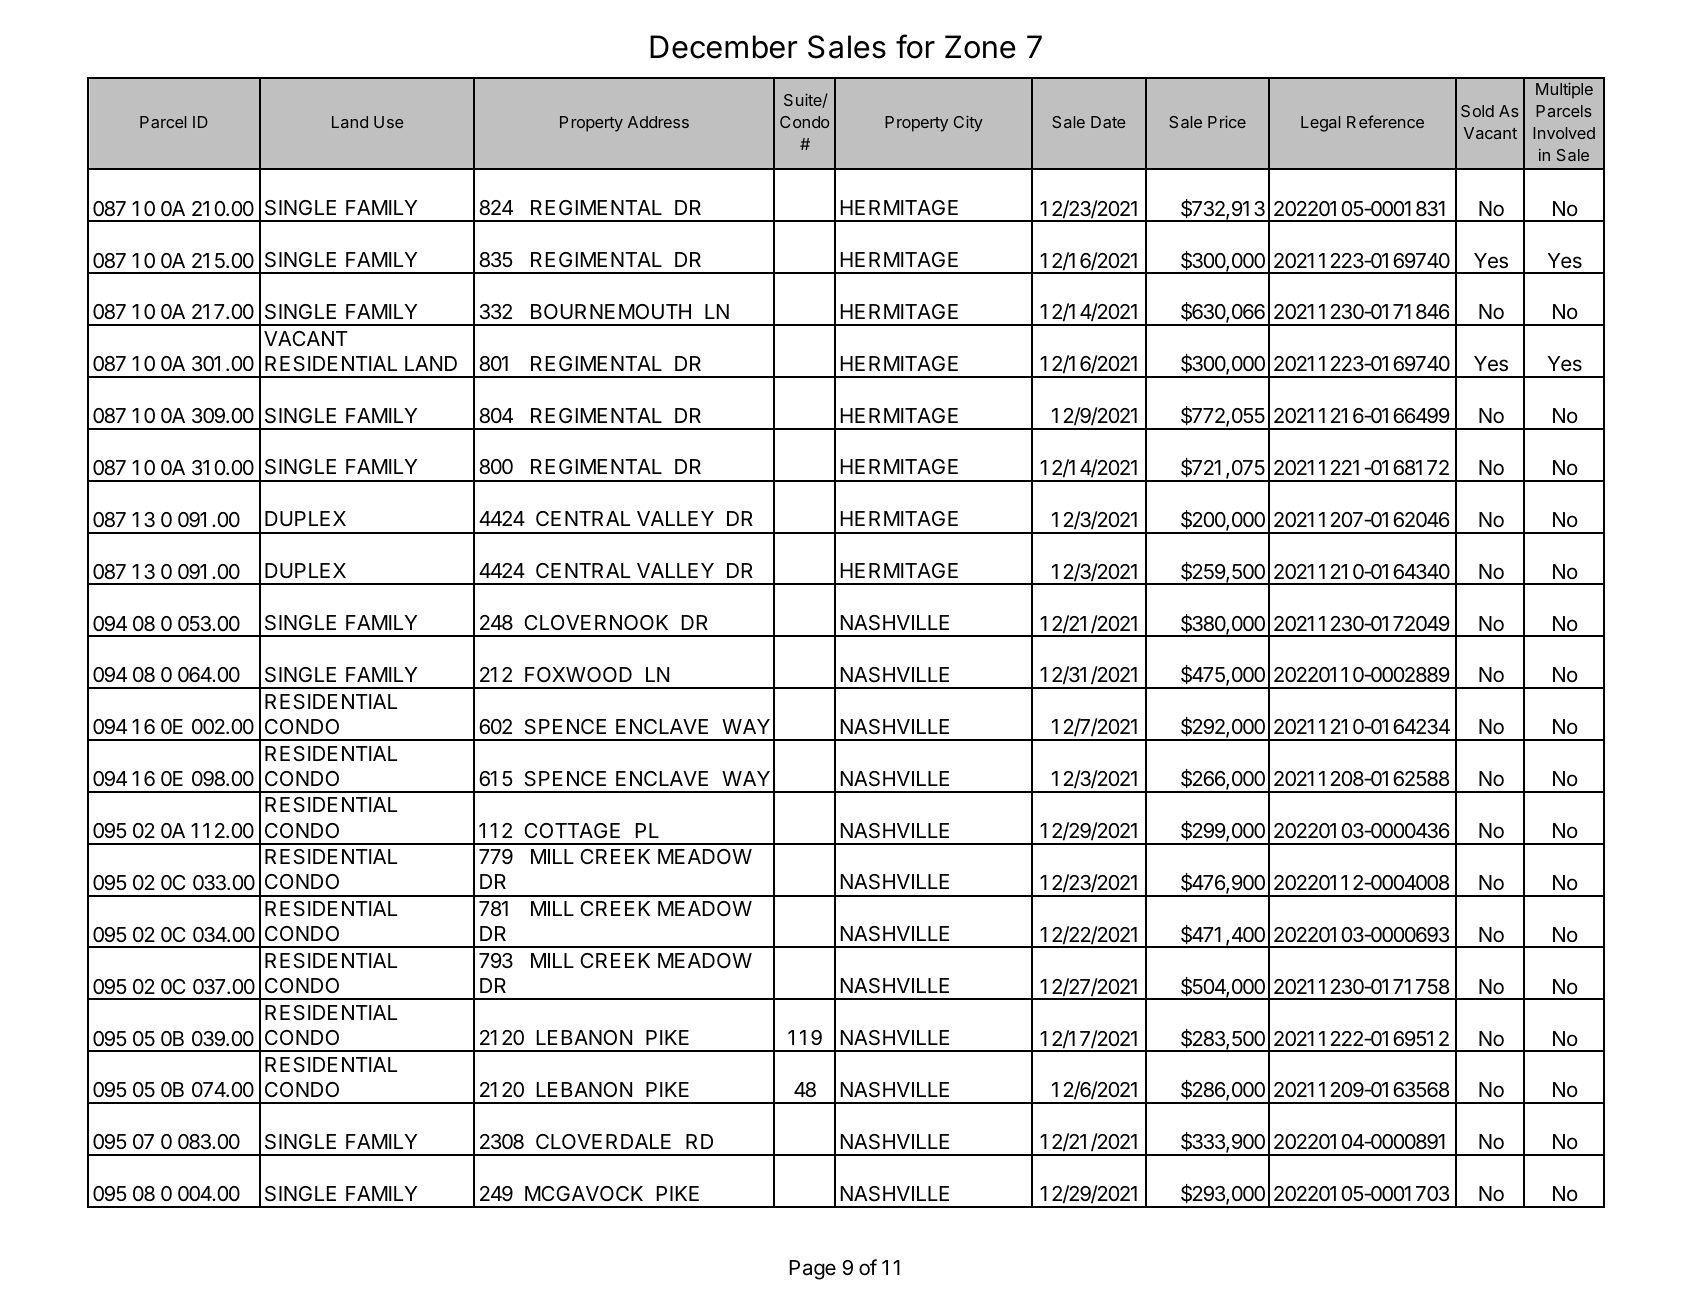 The height and width of the page is (1309, 1694). Describe the element at coordinates (658, 122) in the page. I see `Address` at that location.
